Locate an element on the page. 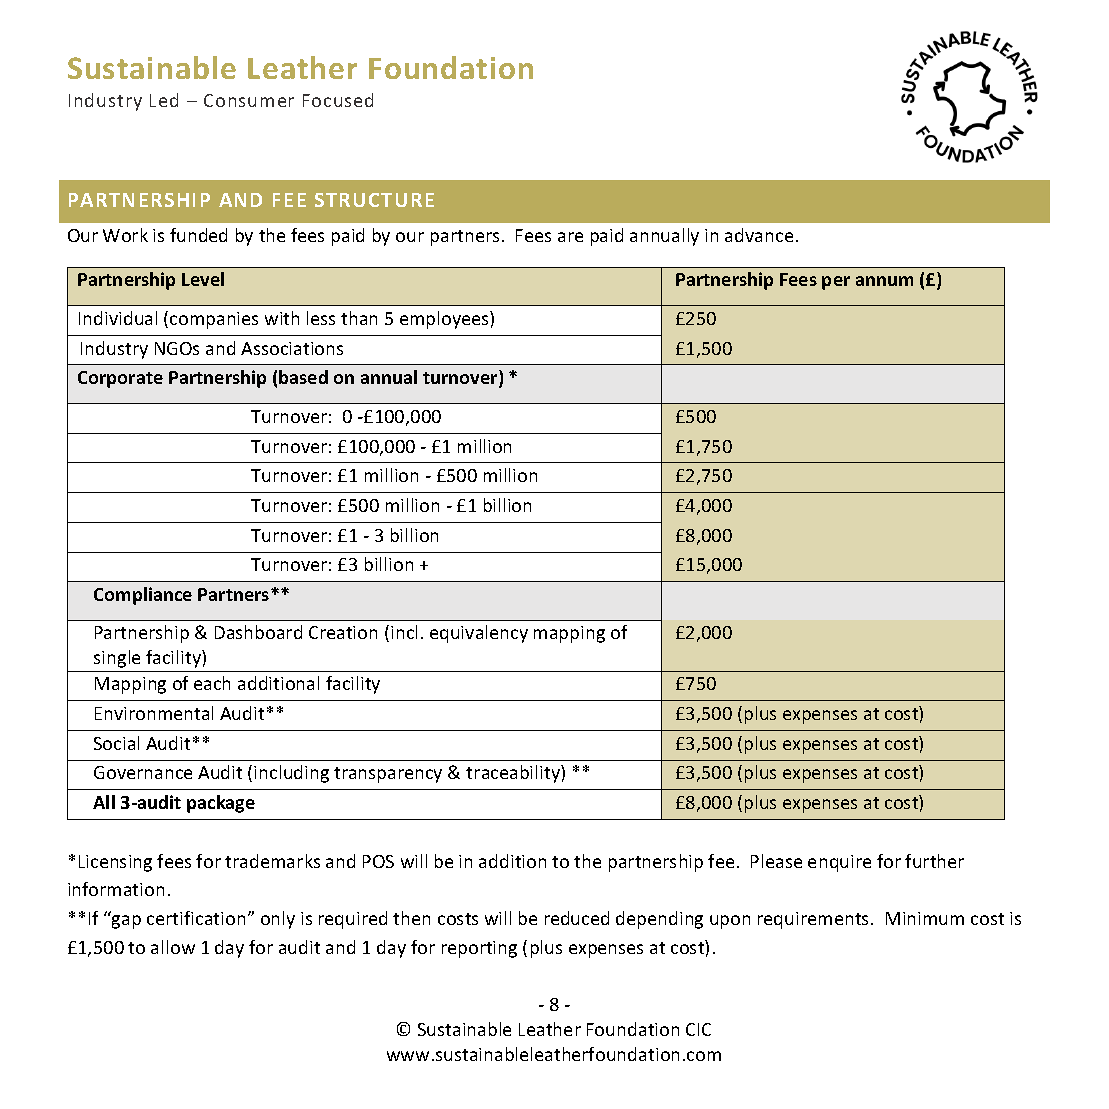  advance is located at coordinates (759, 235).
